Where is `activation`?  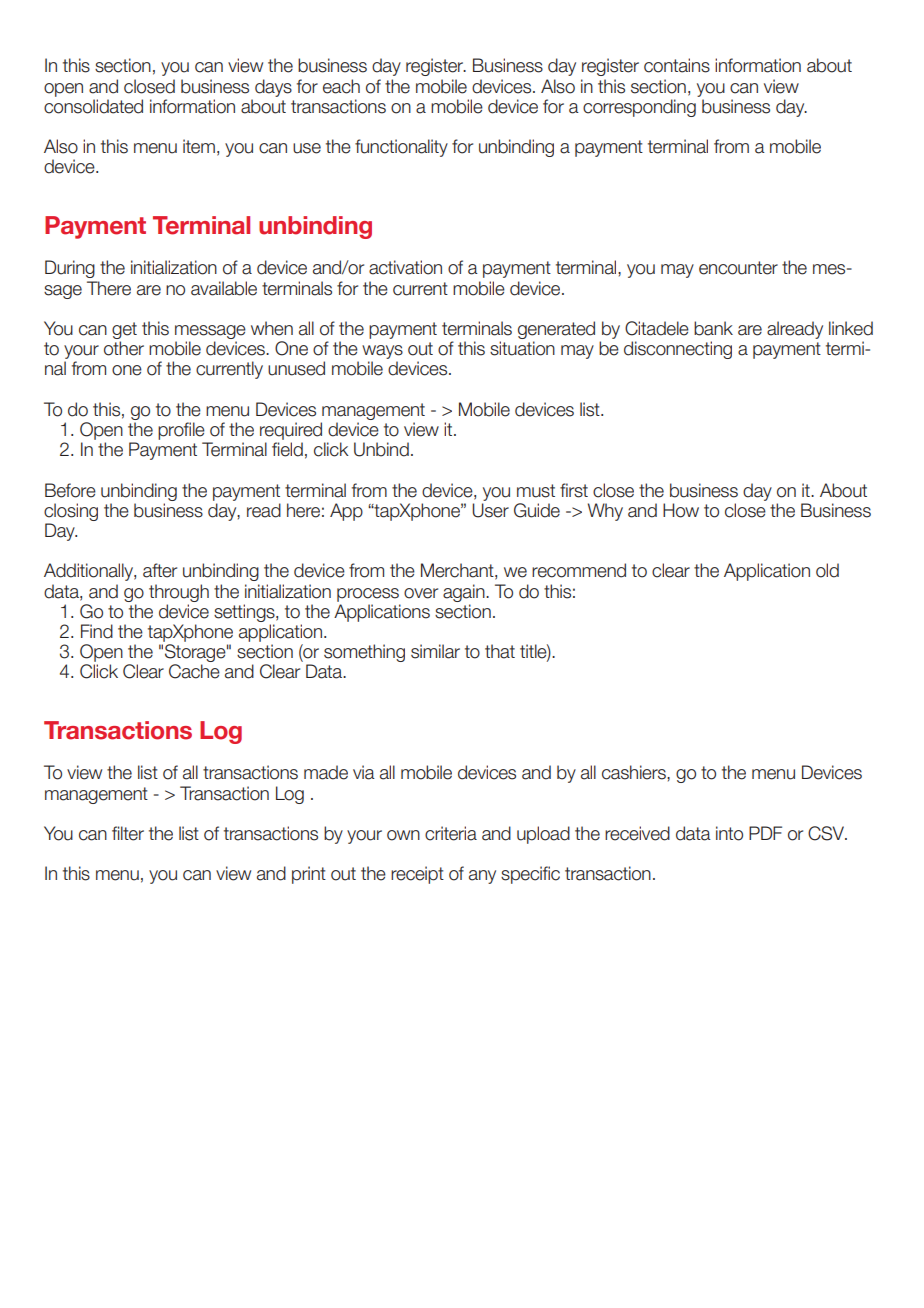
activation is located at coordinates (405, 267).
